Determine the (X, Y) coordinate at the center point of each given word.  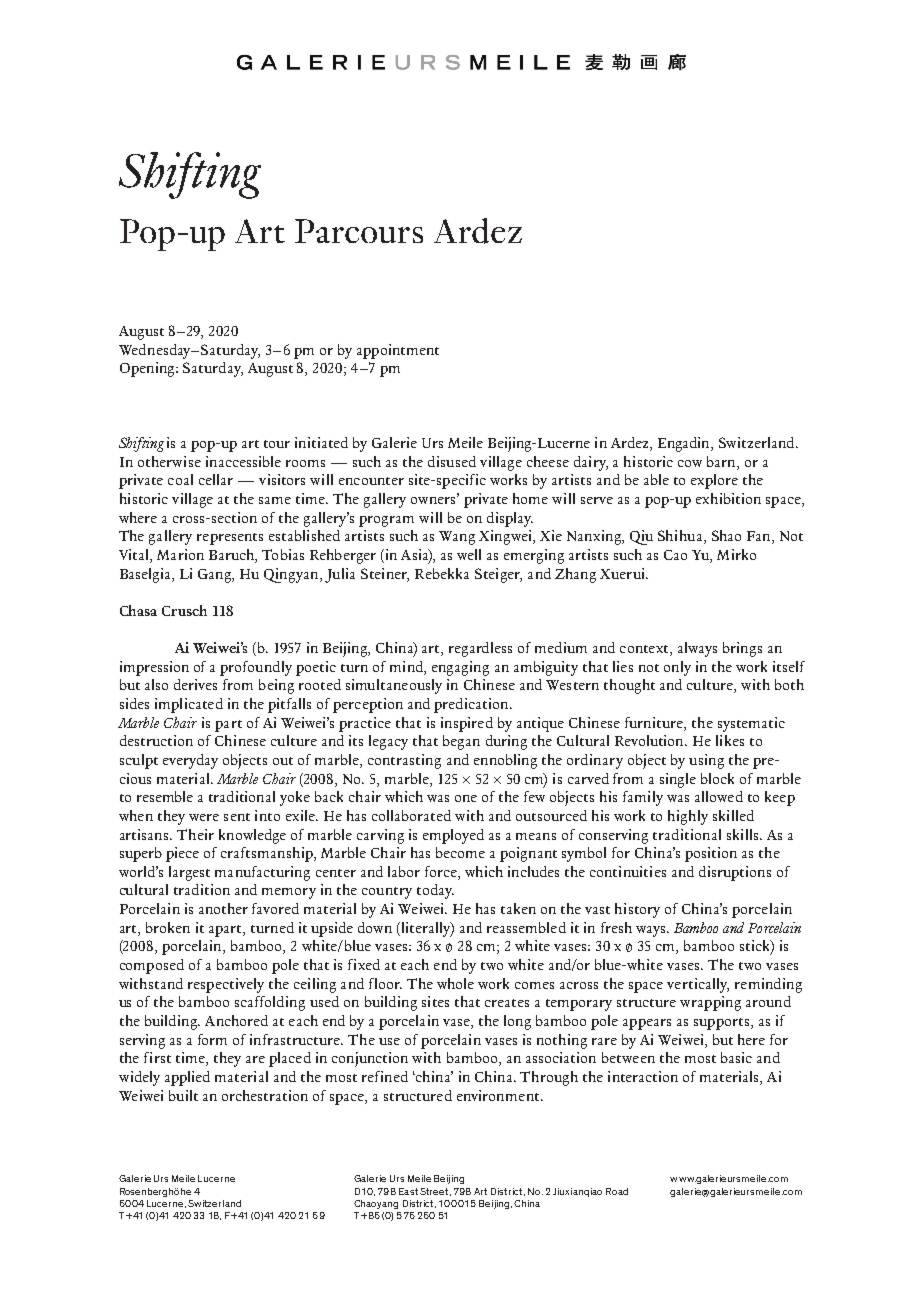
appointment (398, 351)
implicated (189, 705)
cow (690, 463)
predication (472, 705)
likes (730, 740)
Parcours (359, 231)
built (183, 1095)
